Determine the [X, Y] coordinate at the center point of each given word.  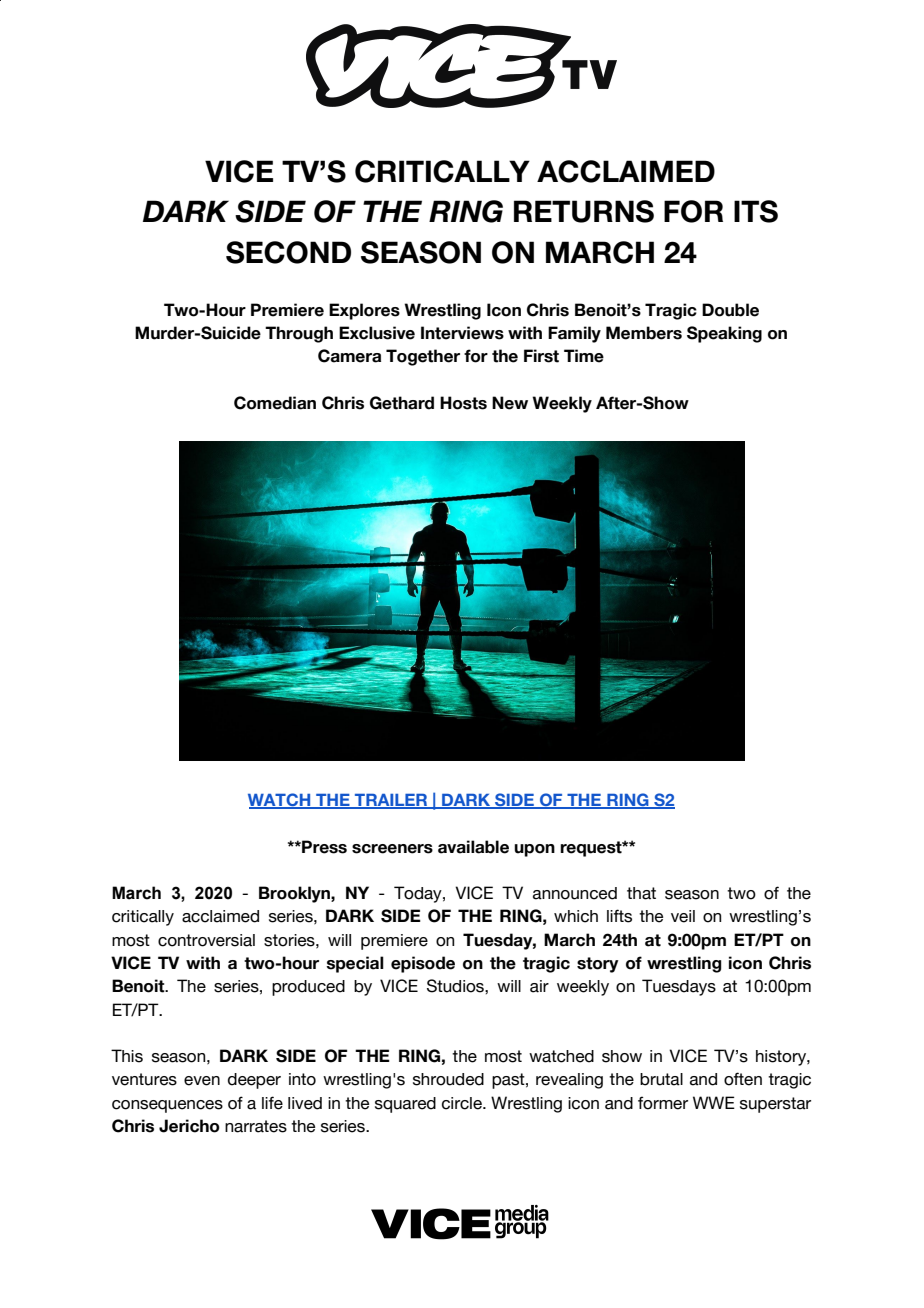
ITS [756, 211]
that [641, 893]
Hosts [463, 403]
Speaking [724, 334]
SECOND [288, 252]
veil [683, 916]
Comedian [275, 403]
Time [584, 356]
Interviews [462, 333]
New [510, 403]
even [202, 1081]
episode [423, 964]
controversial [206, 940]
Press [323, 847]
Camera [349, 356]
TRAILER [391, 801]
